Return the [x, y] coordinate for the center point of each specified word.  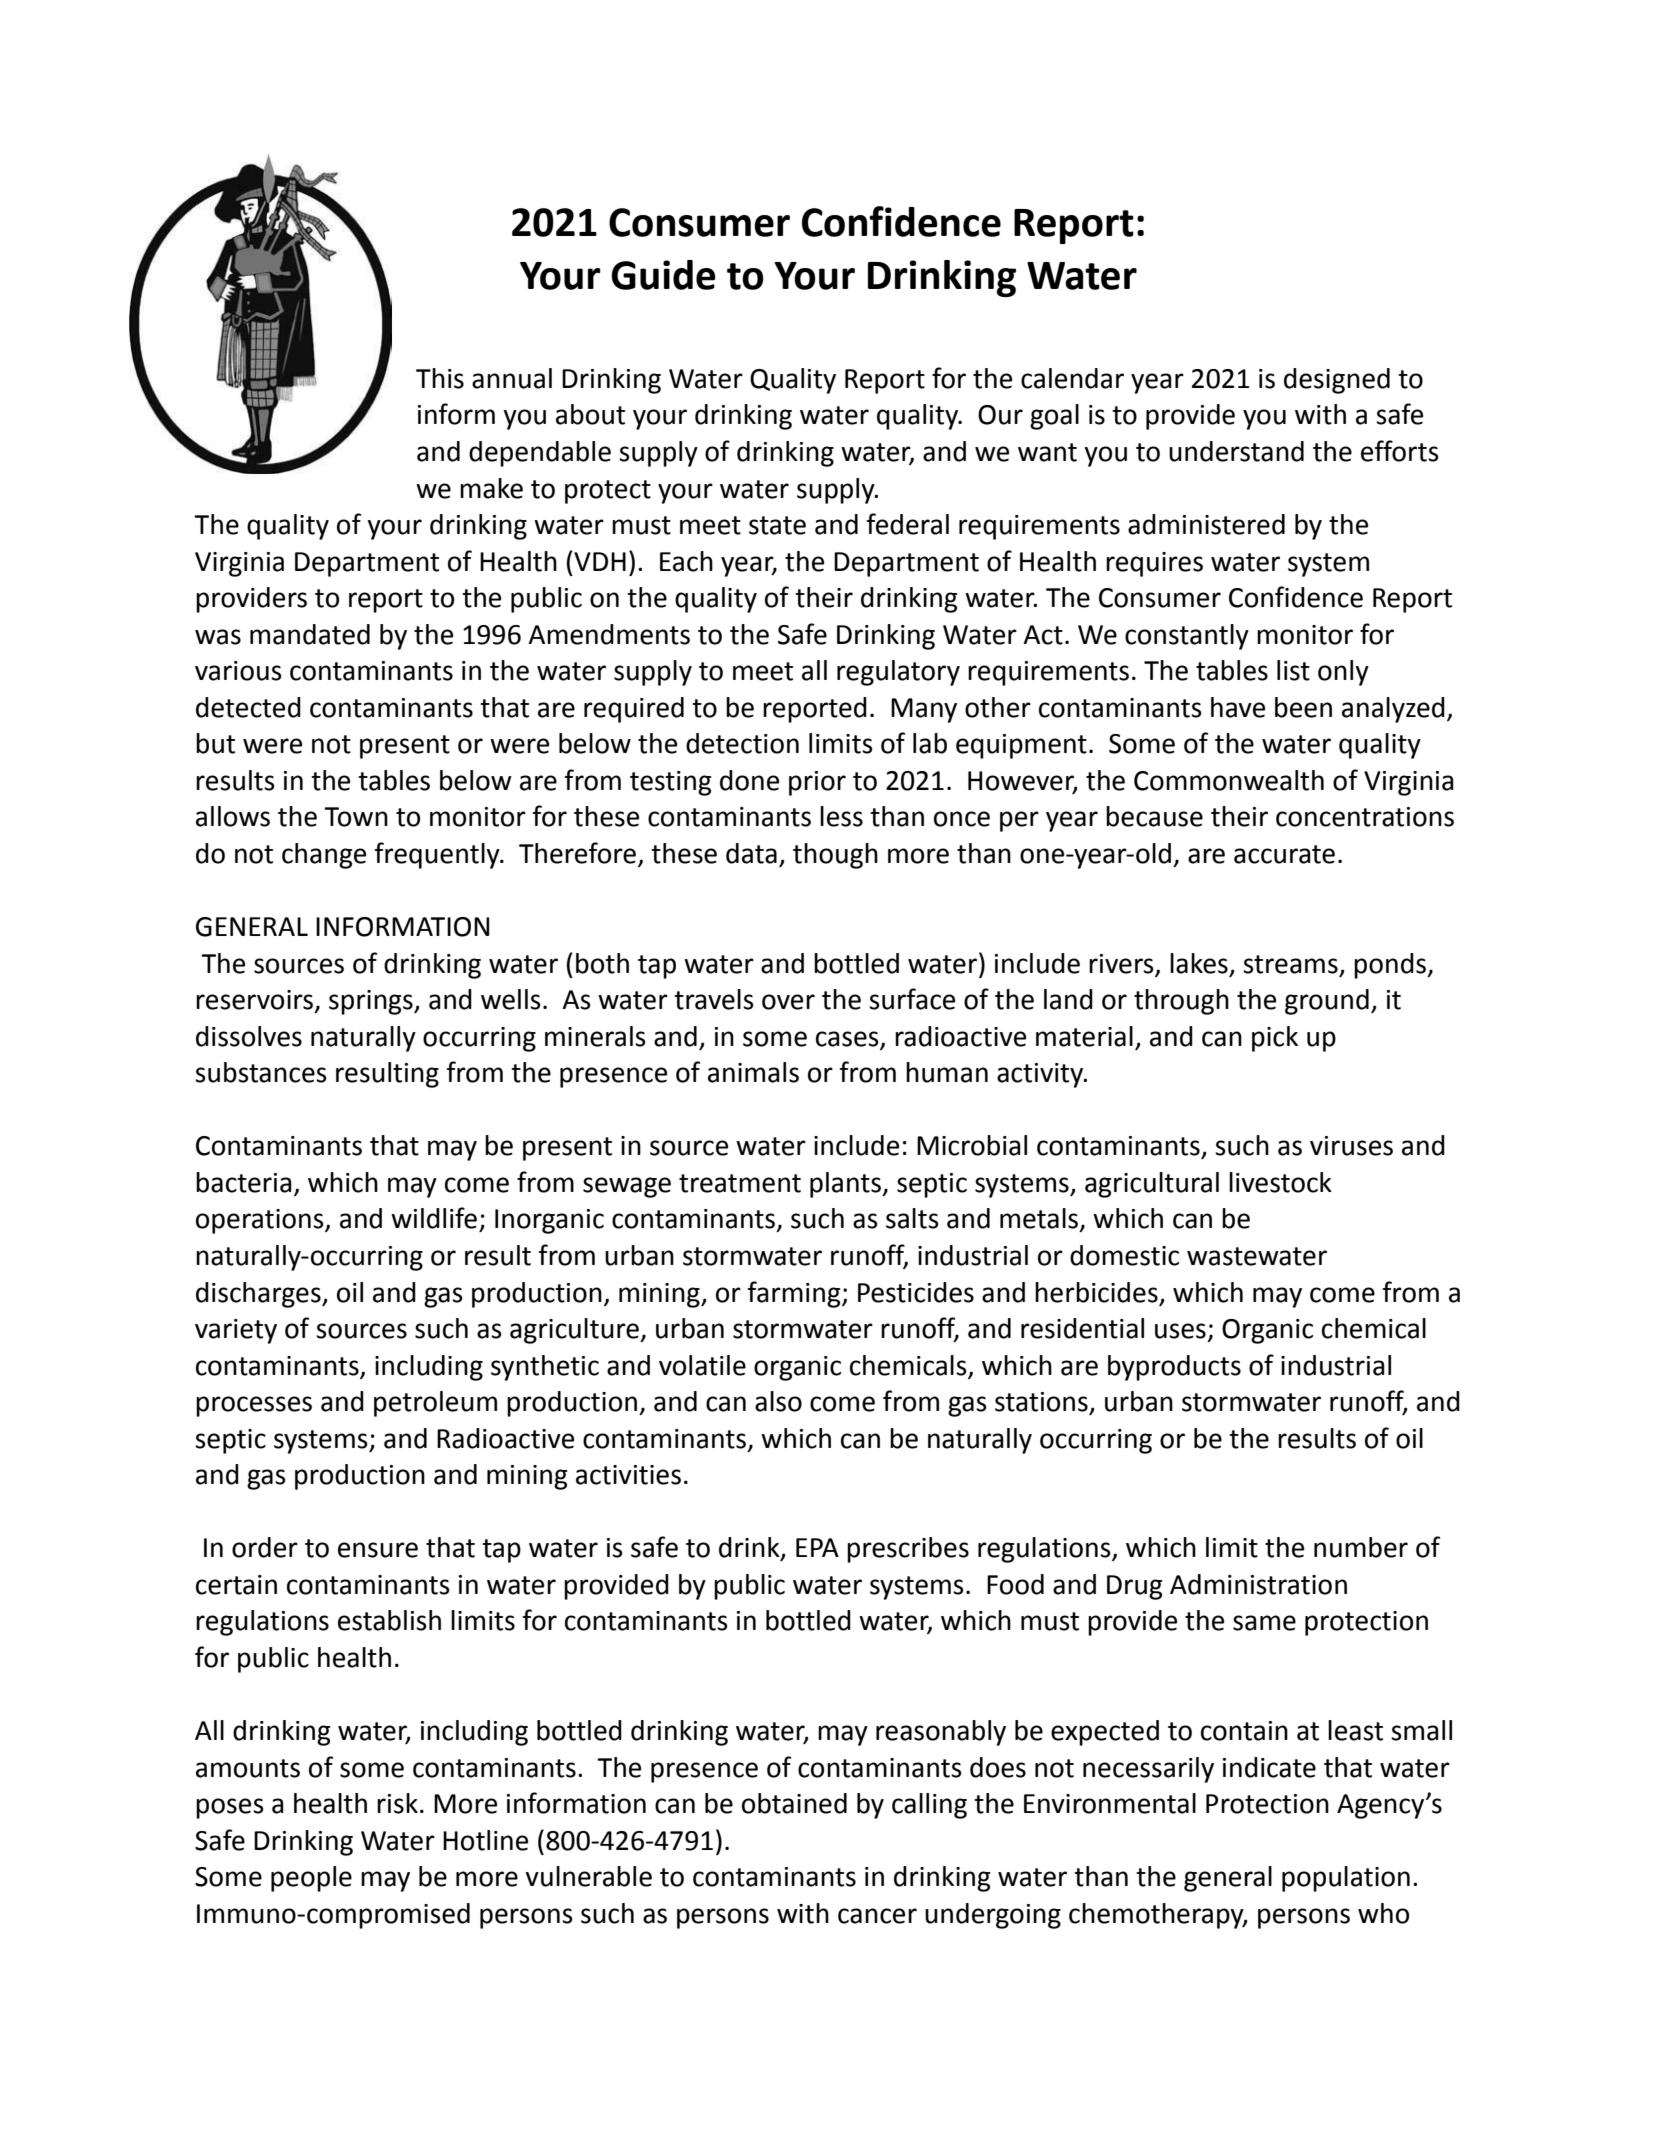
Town [356, 817]
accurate [1284, 854]
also [778, 1401]
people [311, 1879]
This [440, 378]
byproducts [1174, 1368]
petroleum [435, 1404]
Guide [663, 275]
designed [1337, 381]
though [835, 856]
